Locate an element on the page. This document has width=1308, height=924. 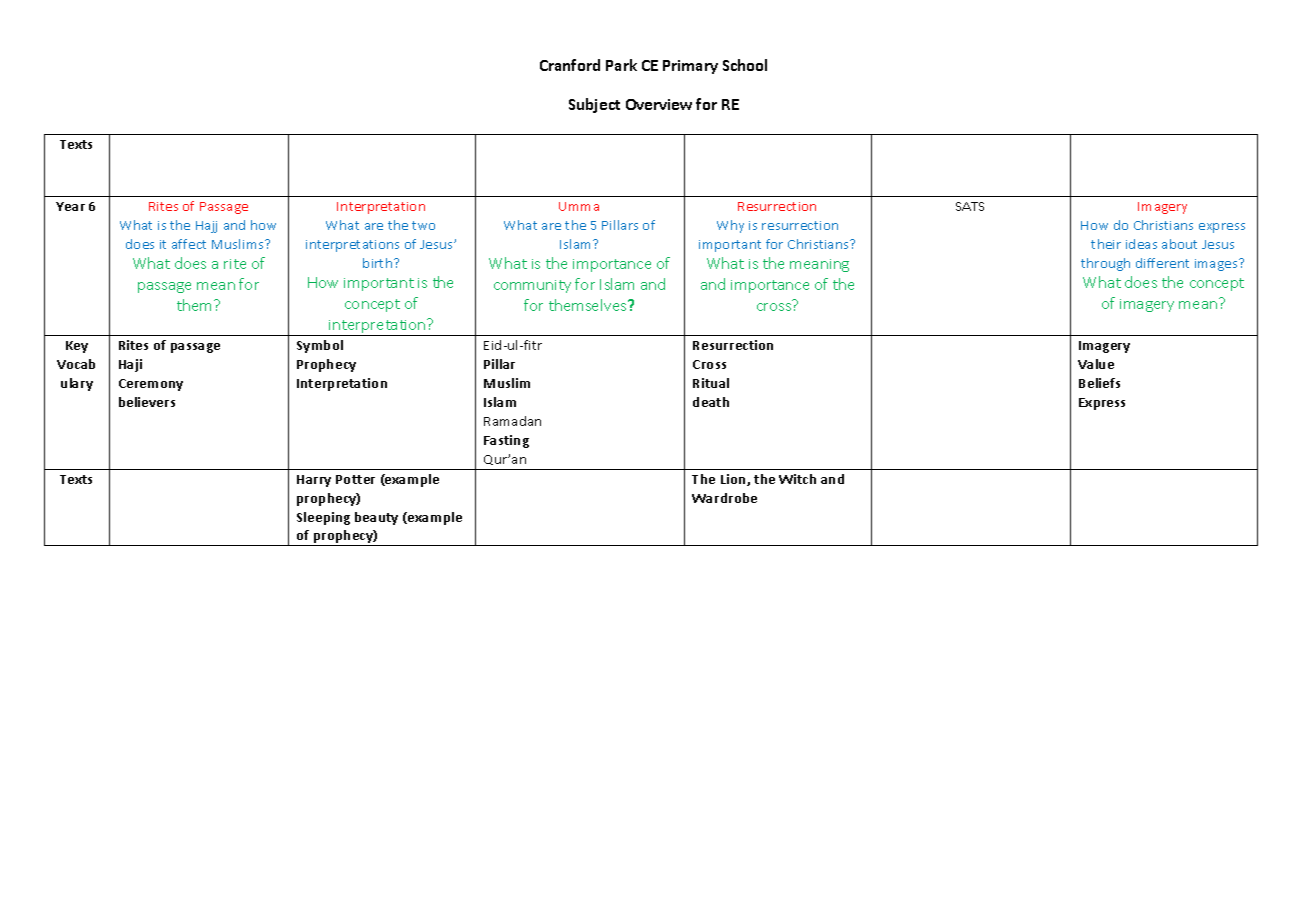
Park is located at coordinates (621, 65).
